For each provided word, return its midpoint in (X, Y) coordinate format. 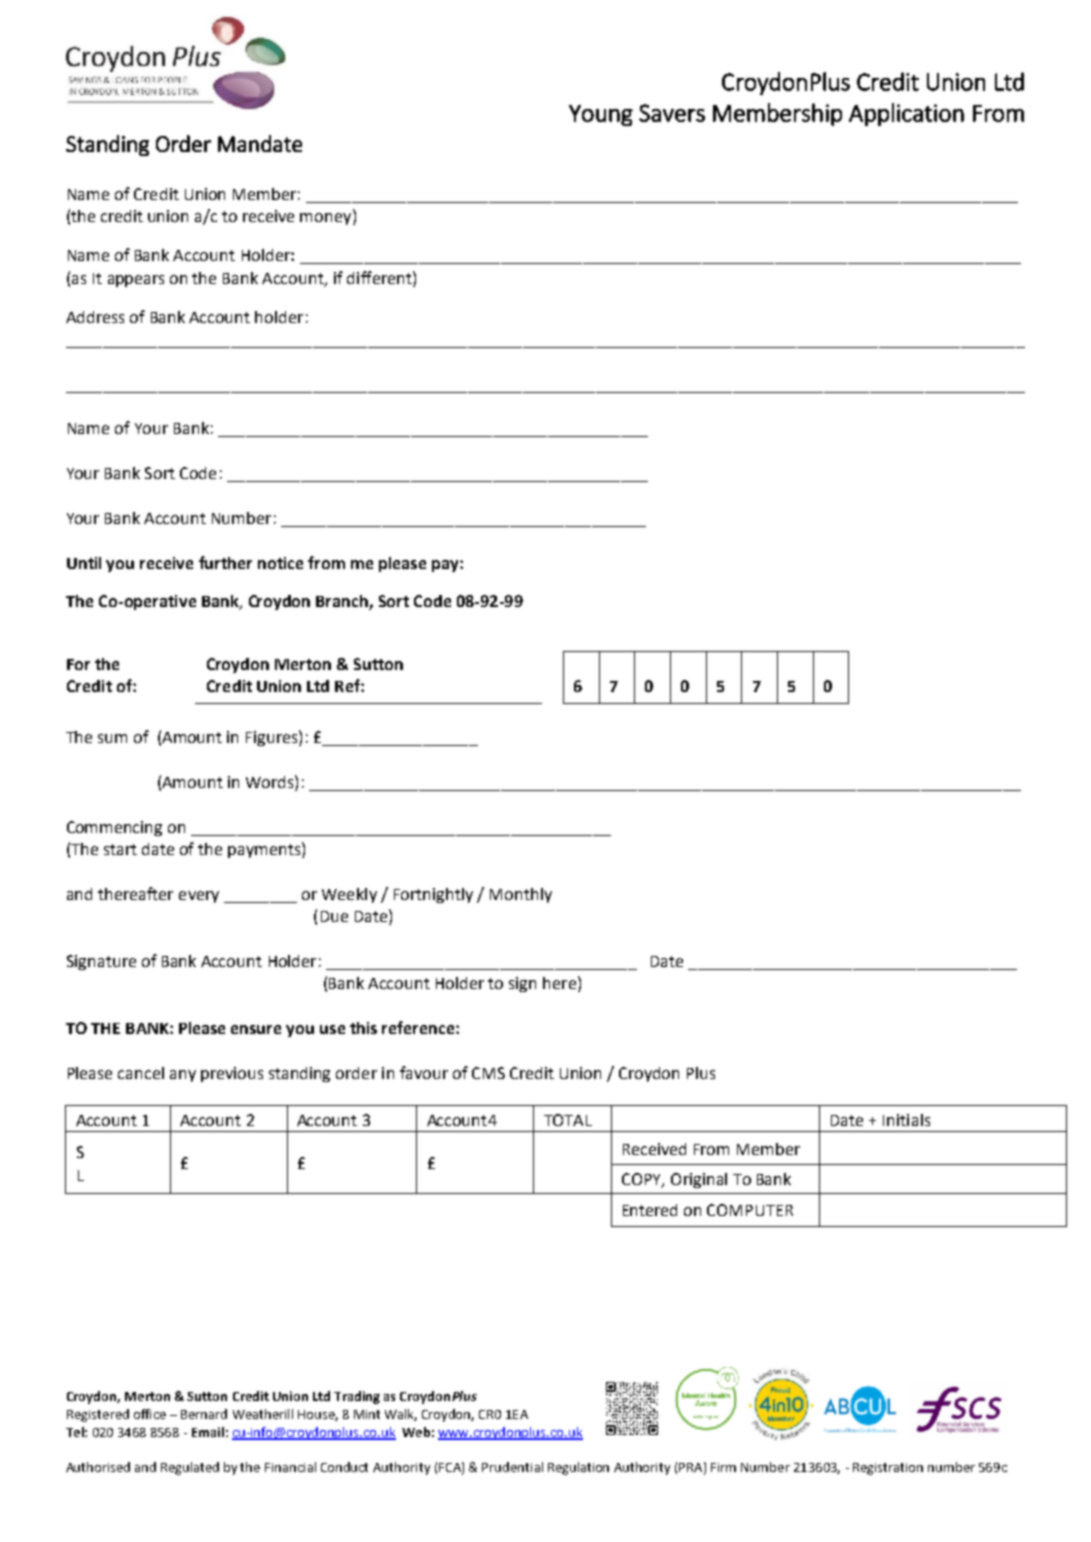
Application (906, 114)
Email (208, 1432)
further (225, 562)
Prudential (512, 1467)
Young (601, 115)
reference (419, 1027)
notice (280, 563)
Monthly (521, 895)
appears (136, 281)
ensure (256, 1029)
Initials (906, 1120)
